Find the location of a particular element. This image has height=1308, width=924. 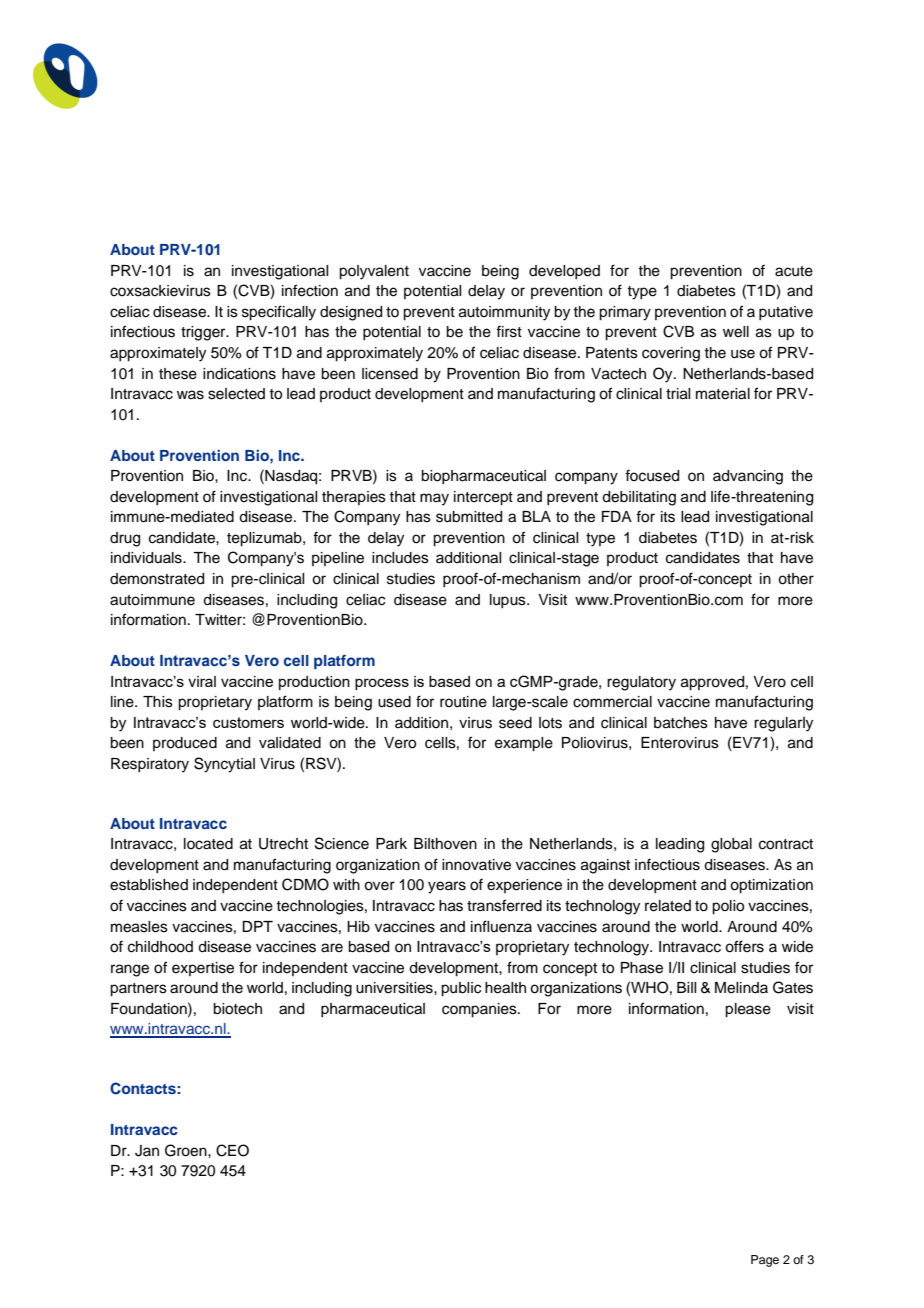

Melinda is located at coordinates (741, 988).
